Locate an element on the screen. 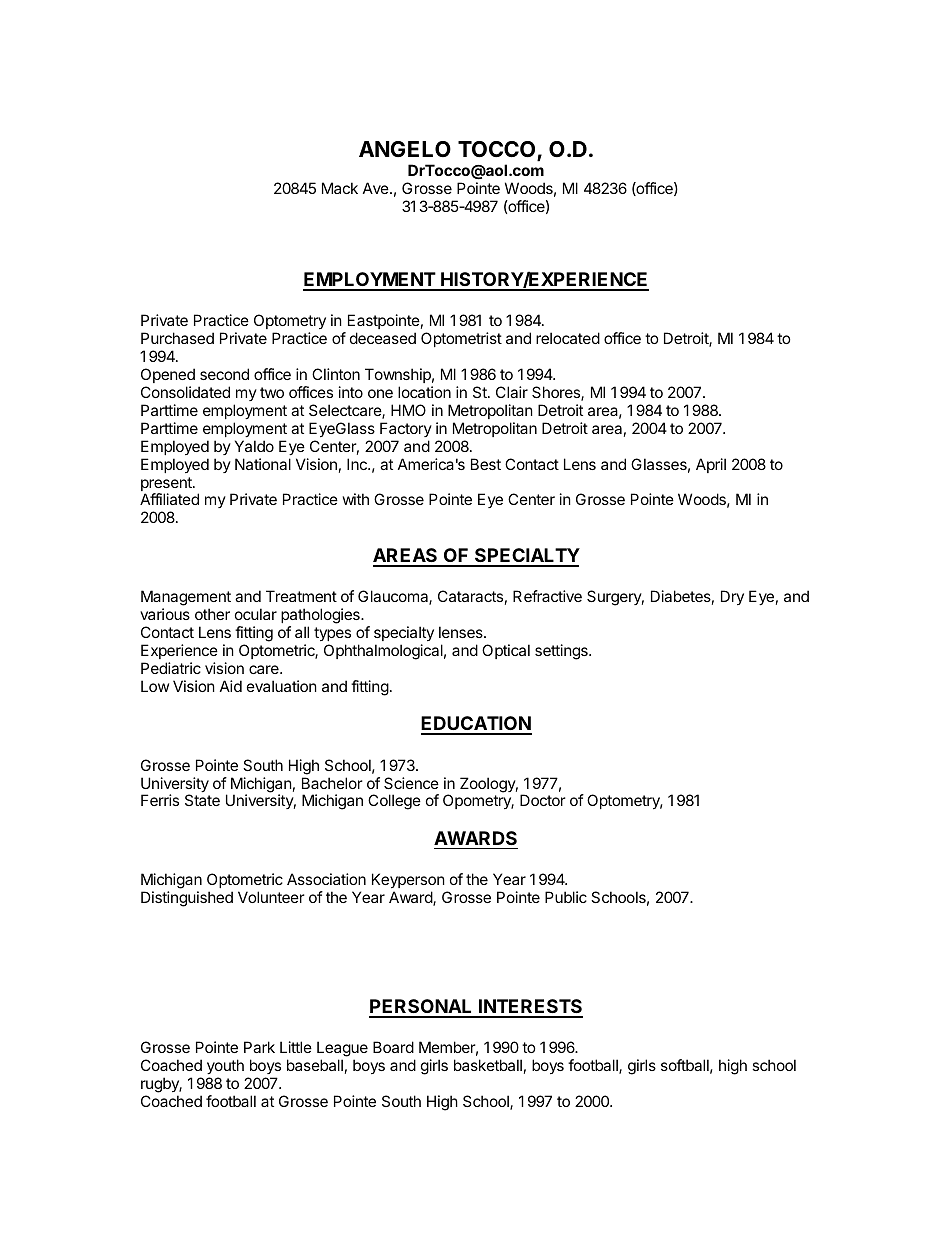 Image resolution: width=952 pixels, height=1233 pixels. Mack is located at coordinates (340, 188).
